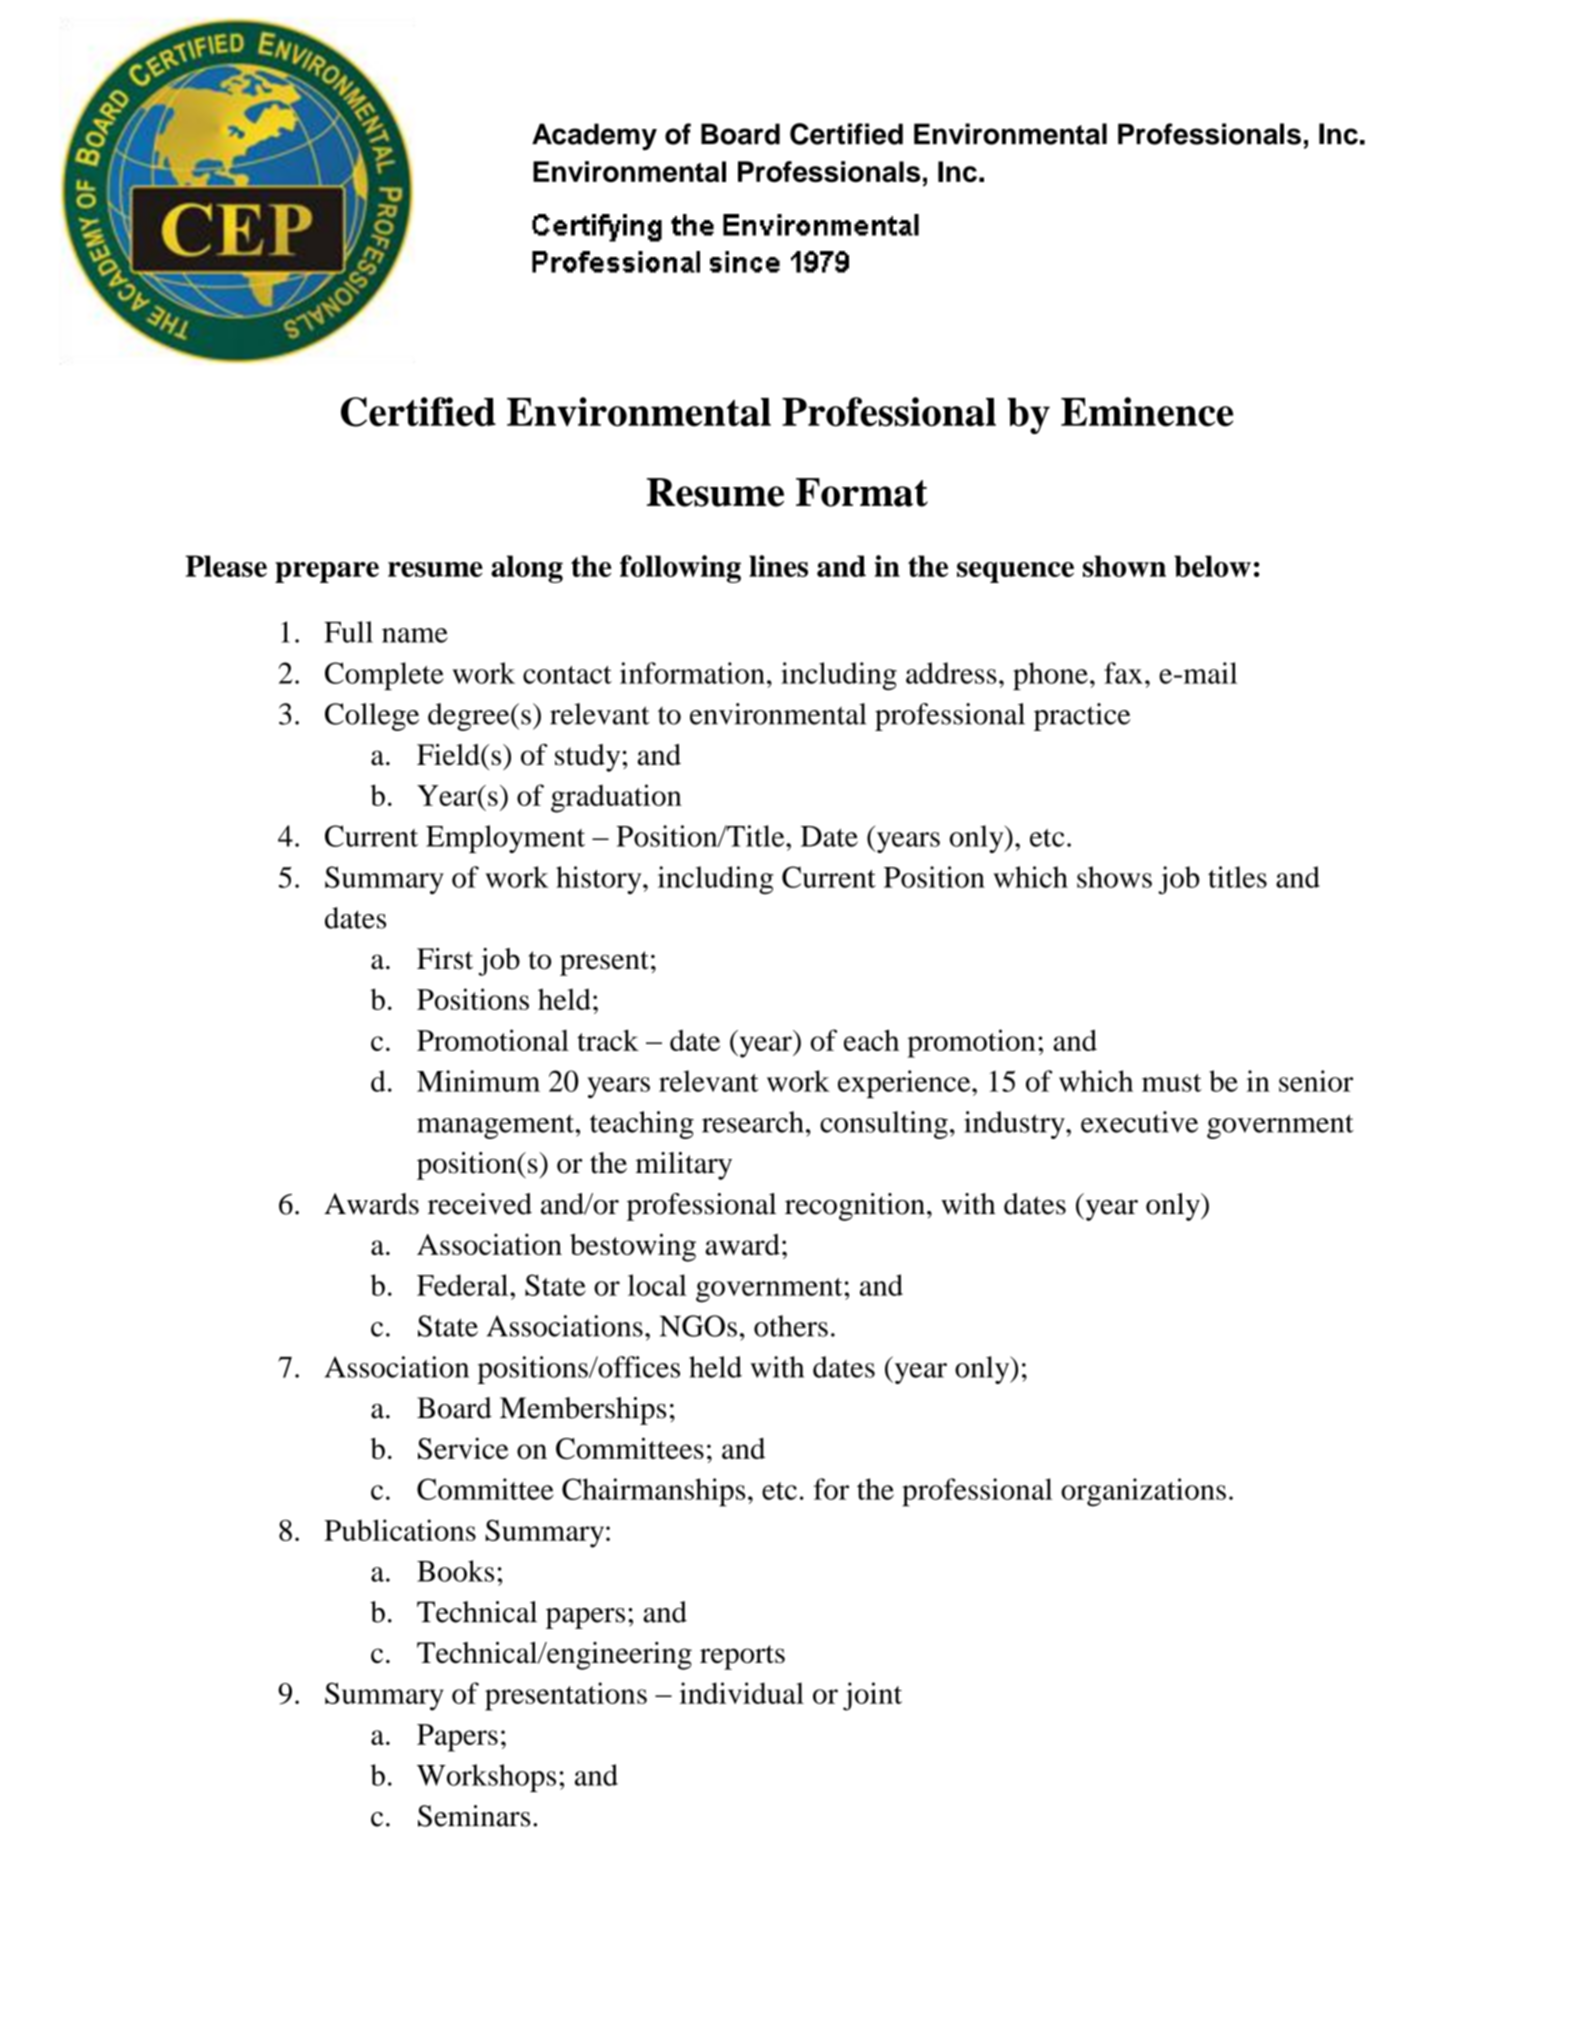 Image resolution: width=1574 pixels, height=2037 pixels. What do you see at coordinates (445, 959) in the screenshot?
I see `First` at bounding box center [445, 959].
